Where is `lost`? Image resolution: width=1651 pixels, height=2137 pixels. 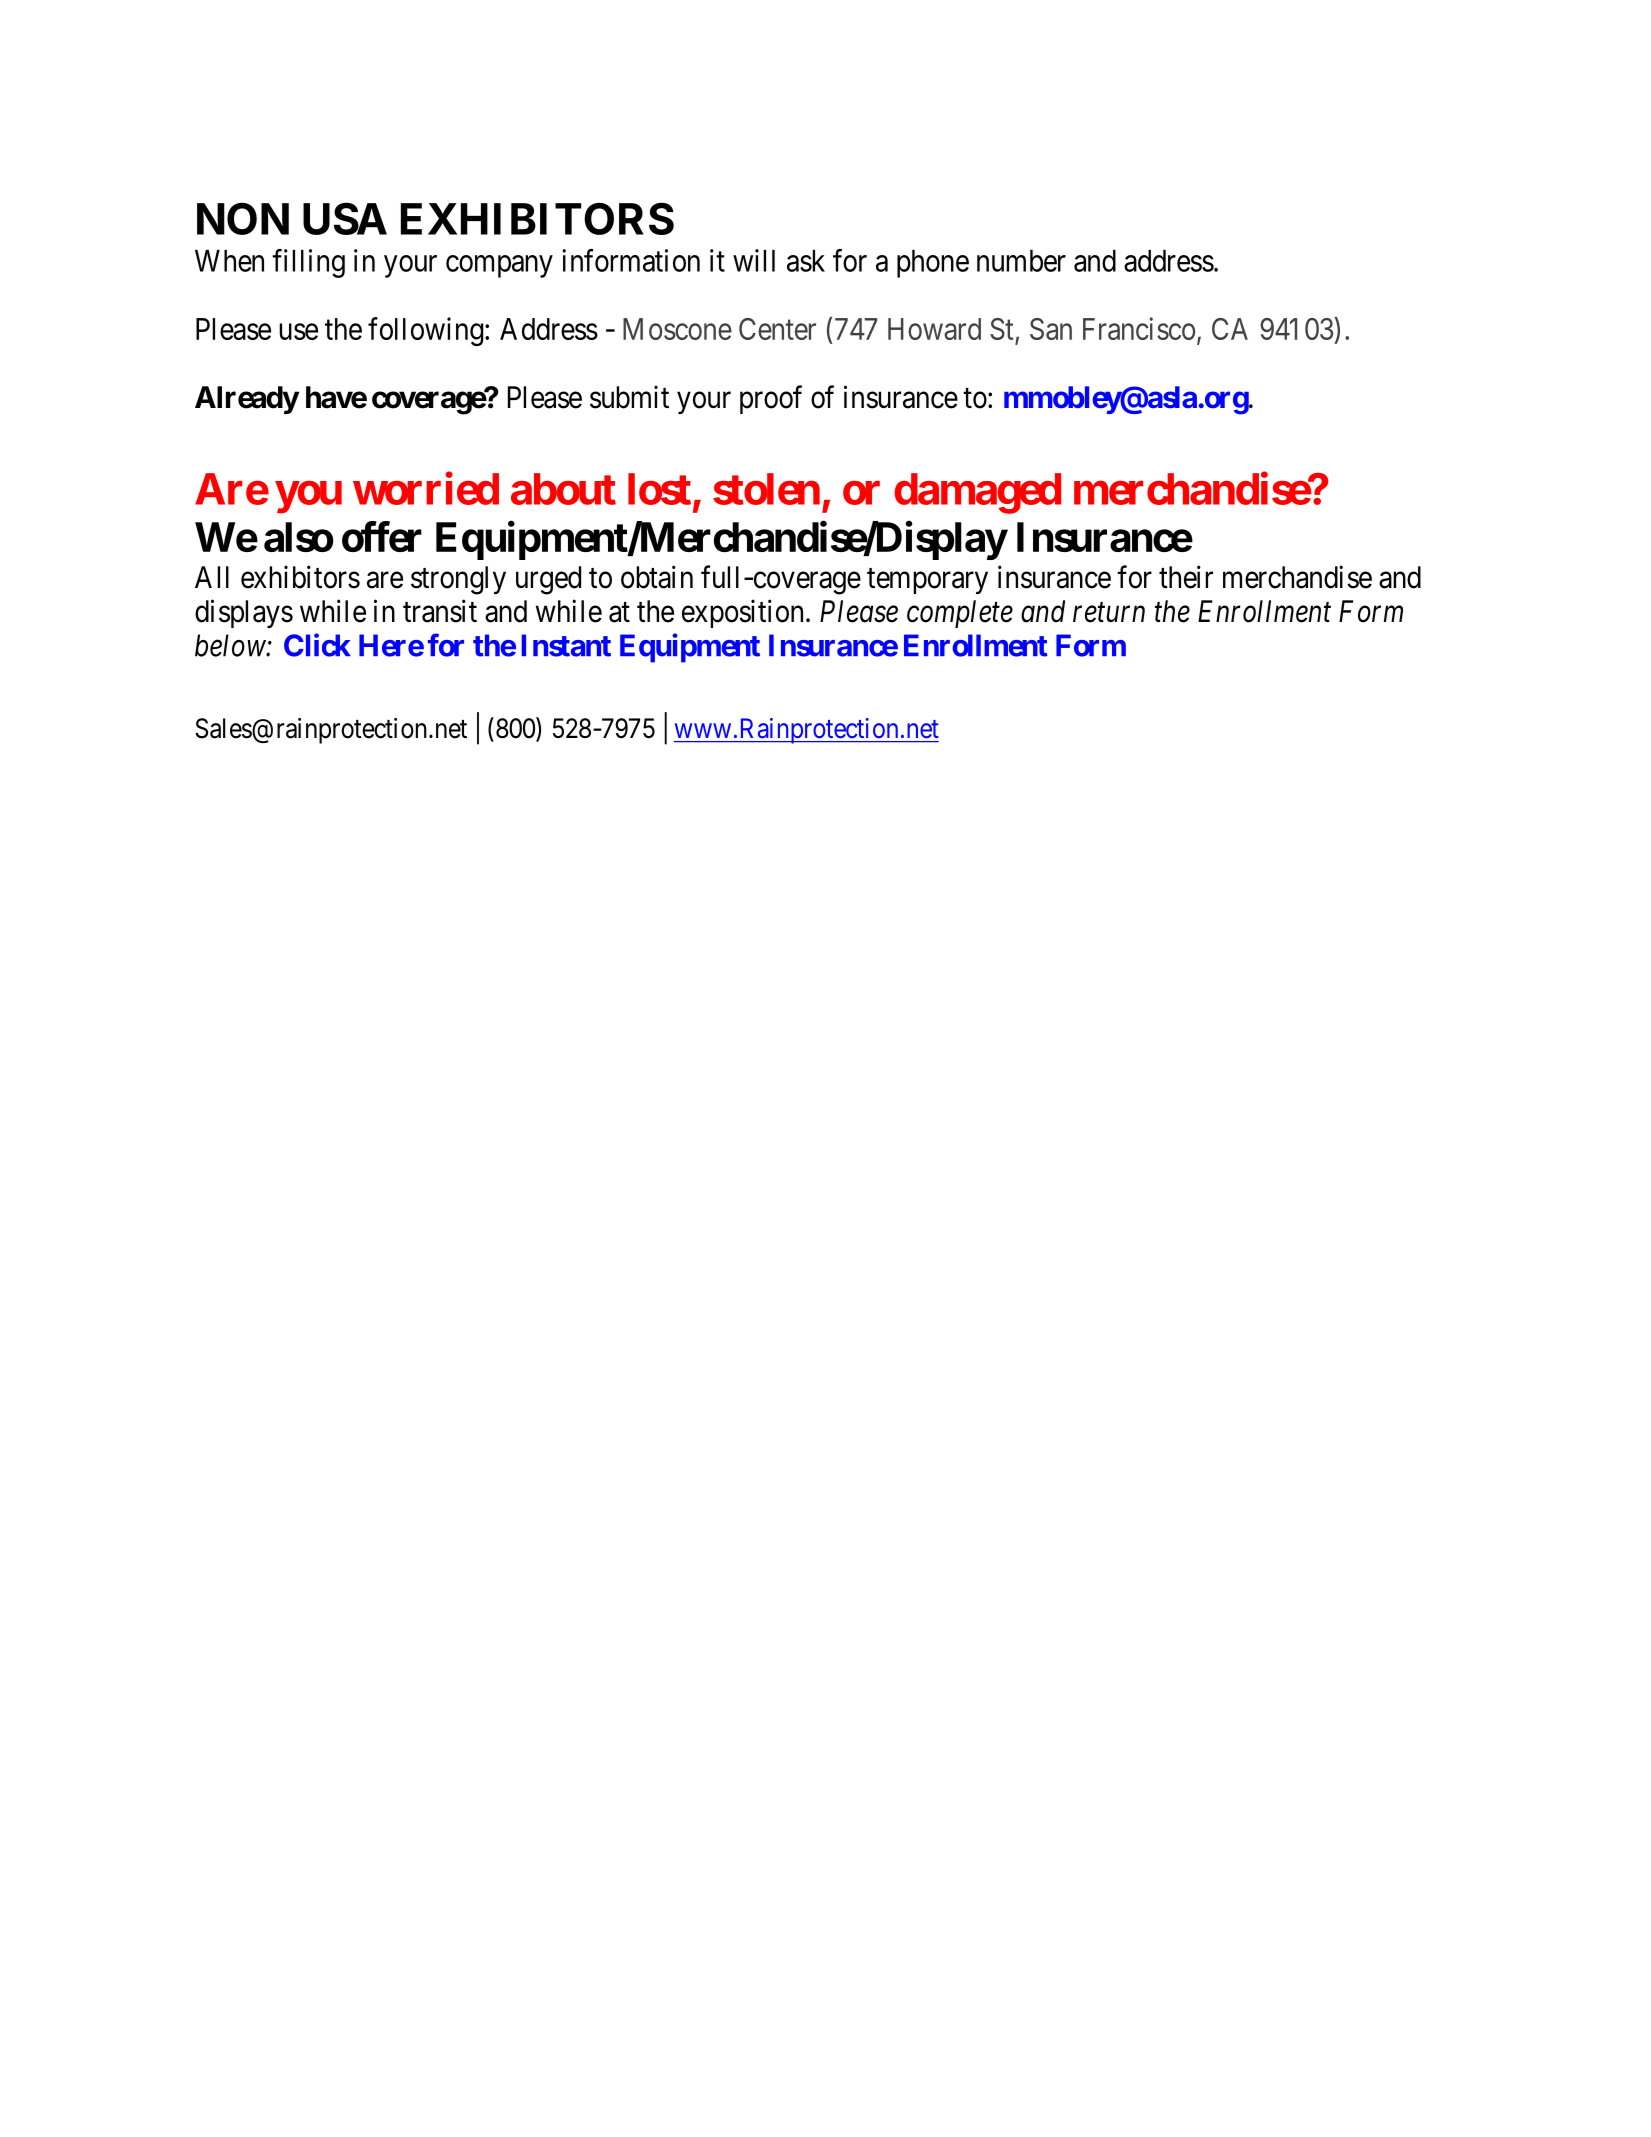
lost is located at coordinates (659, 489).
